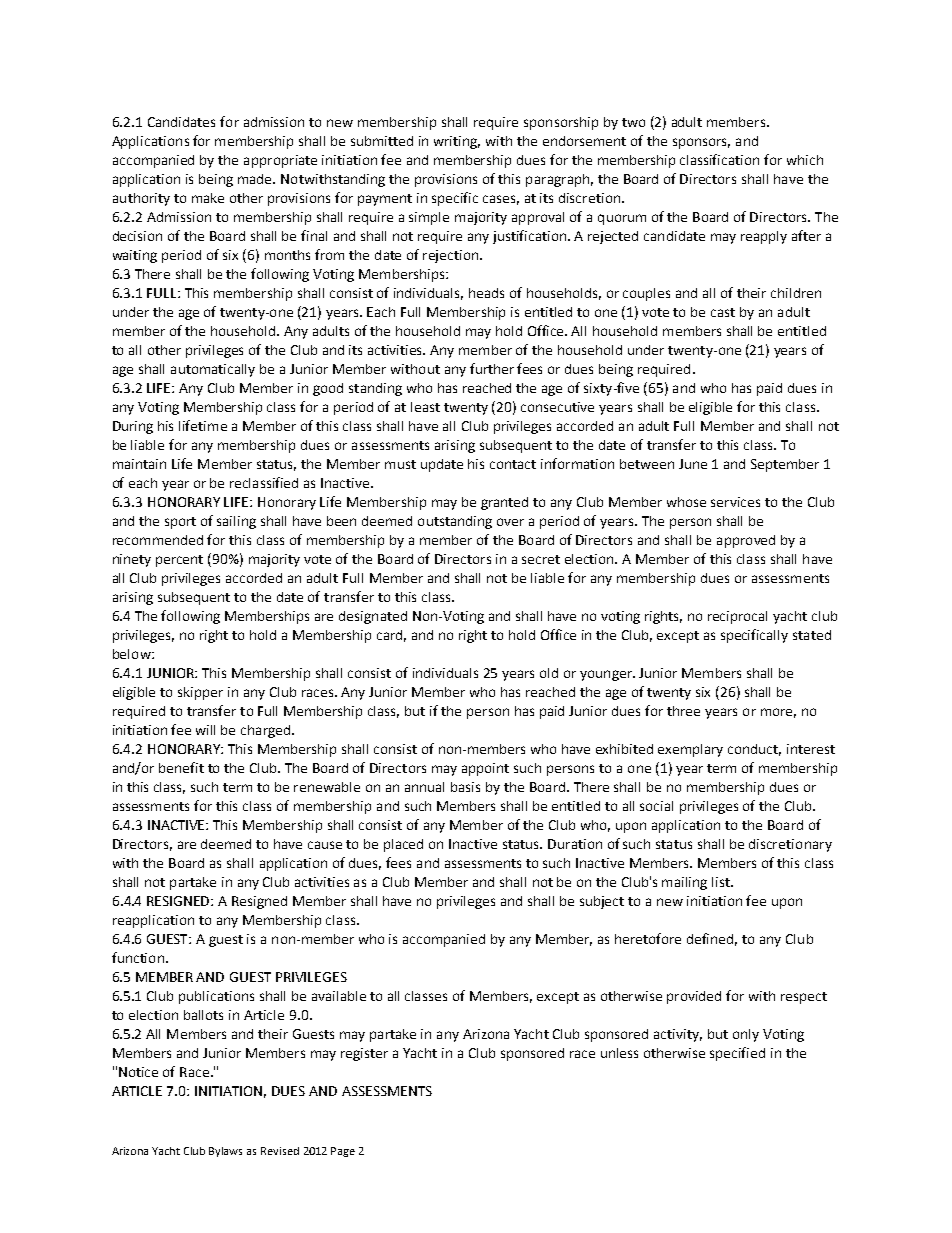 The width and height of the screenshot is (952, 1233). What do you see at coordinates (693, 464) in the screenshot?
I see `June` at bounding box center [693, 464].
